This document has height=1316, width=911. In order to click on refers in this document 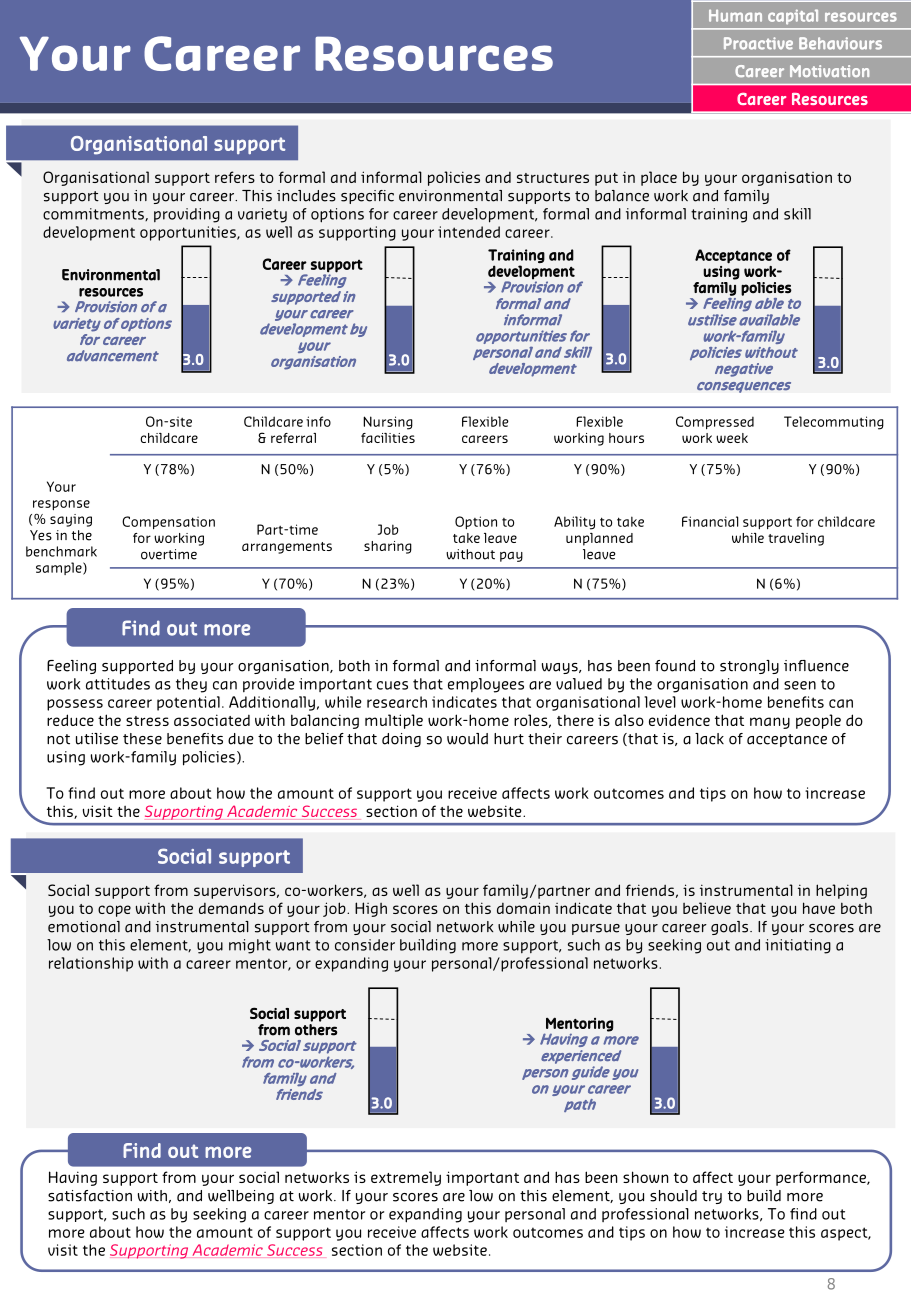, I will do `click(235, 177)`.
